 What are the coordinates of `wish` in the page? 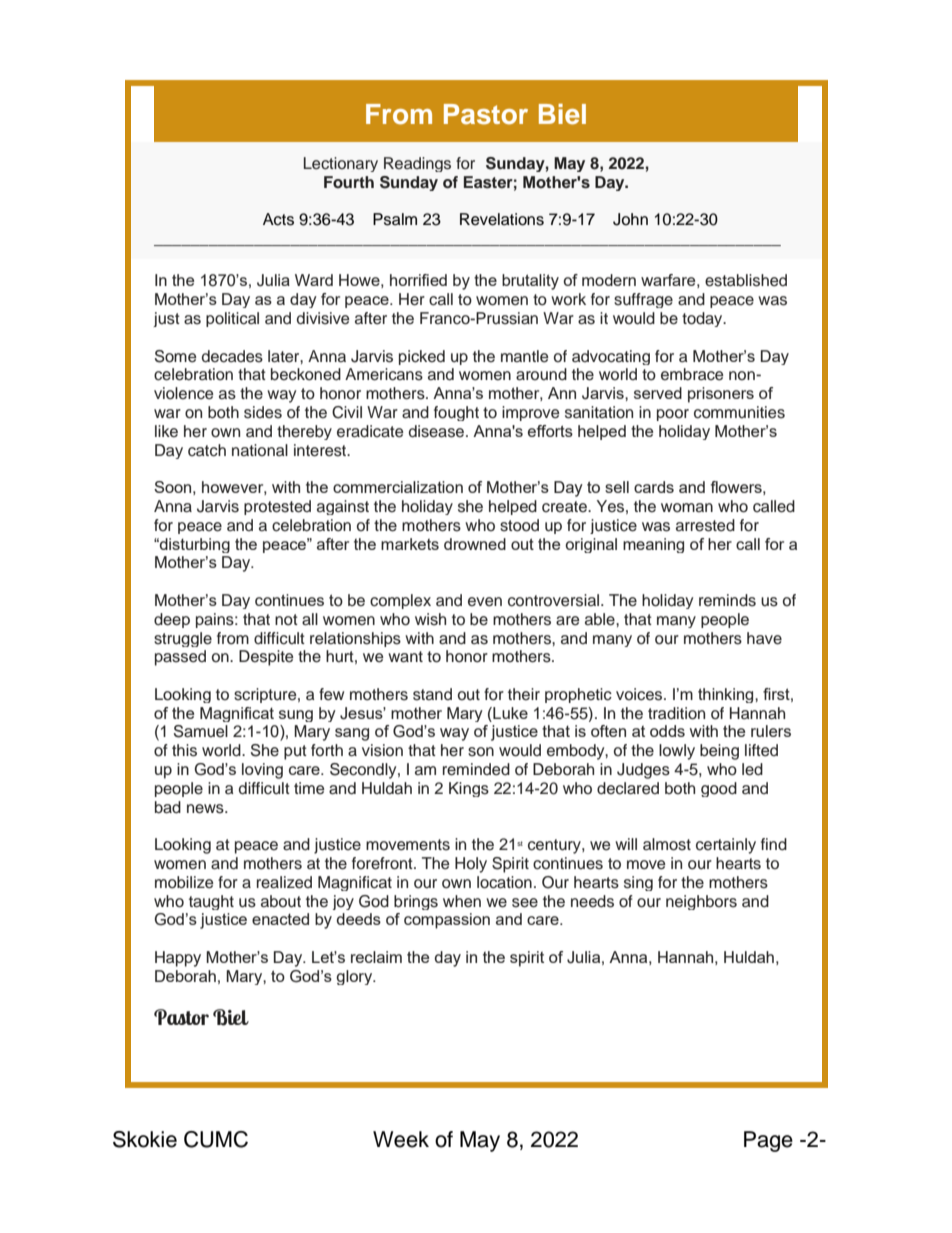 It's located at (430, 619).
